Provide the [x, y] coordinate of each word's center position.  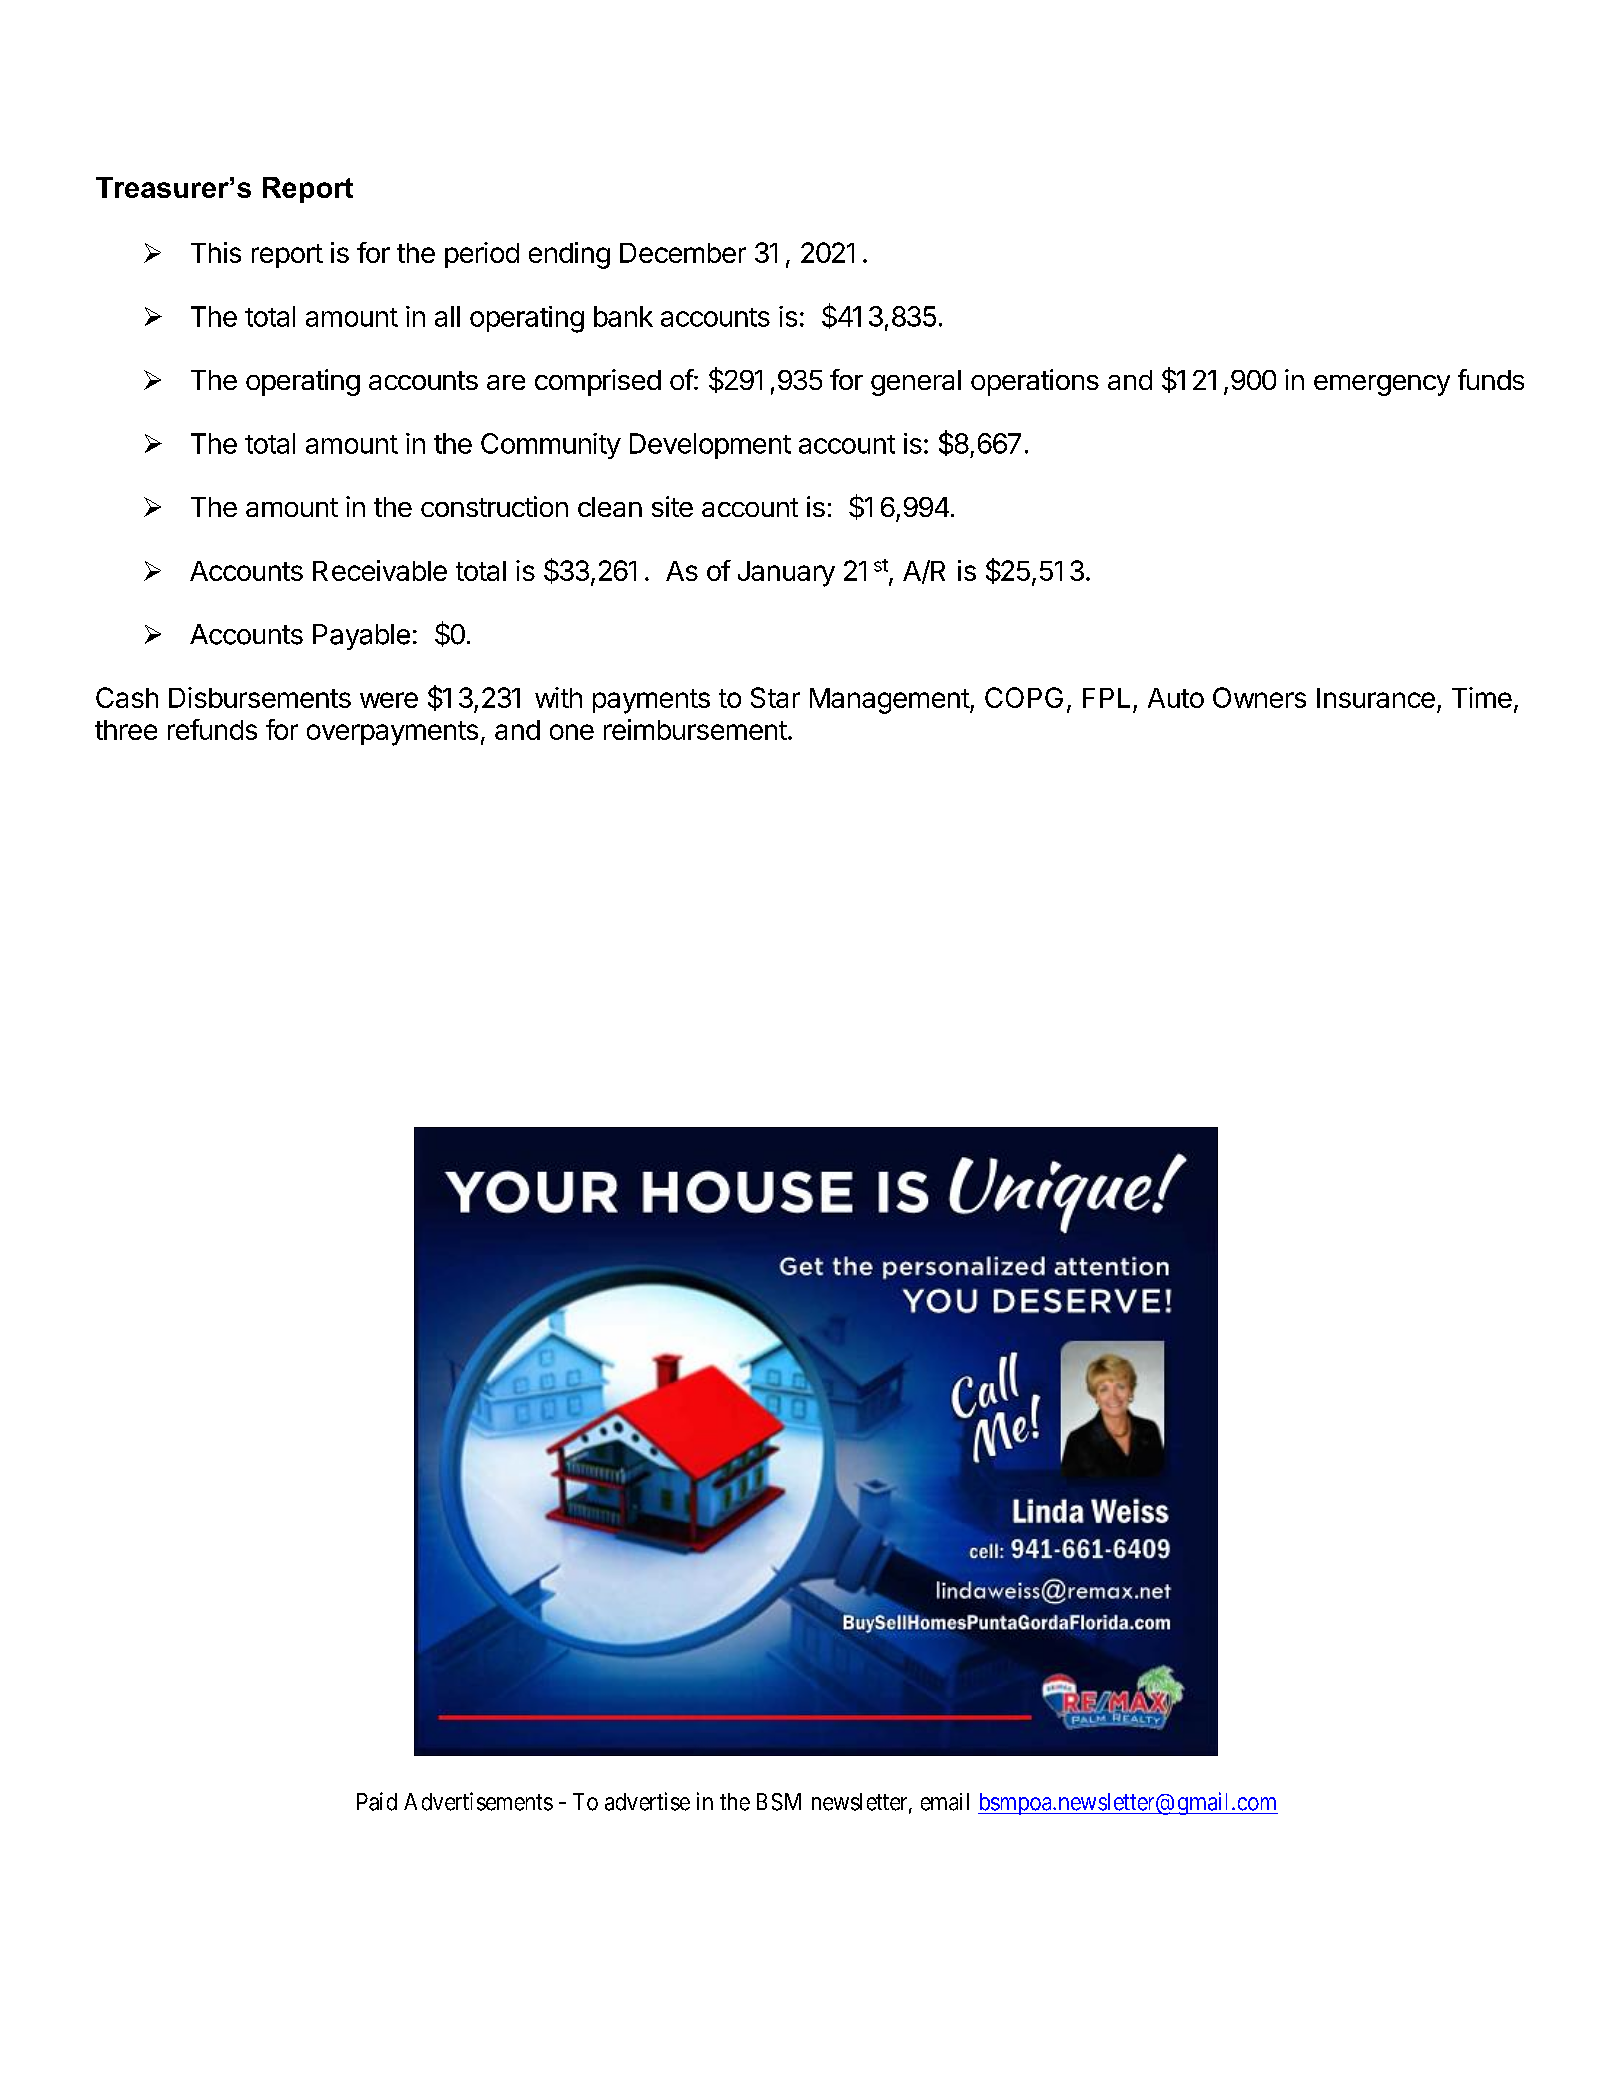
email [945, 1802]
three [126, 730]
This [216, 252]
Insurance [1376, 698]
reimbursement [695, 729]
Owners [1259, 697]
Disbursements [260, 697]
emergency [1382, 385]
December [683, 253]
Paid [377, 1801]
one [572, 732]
